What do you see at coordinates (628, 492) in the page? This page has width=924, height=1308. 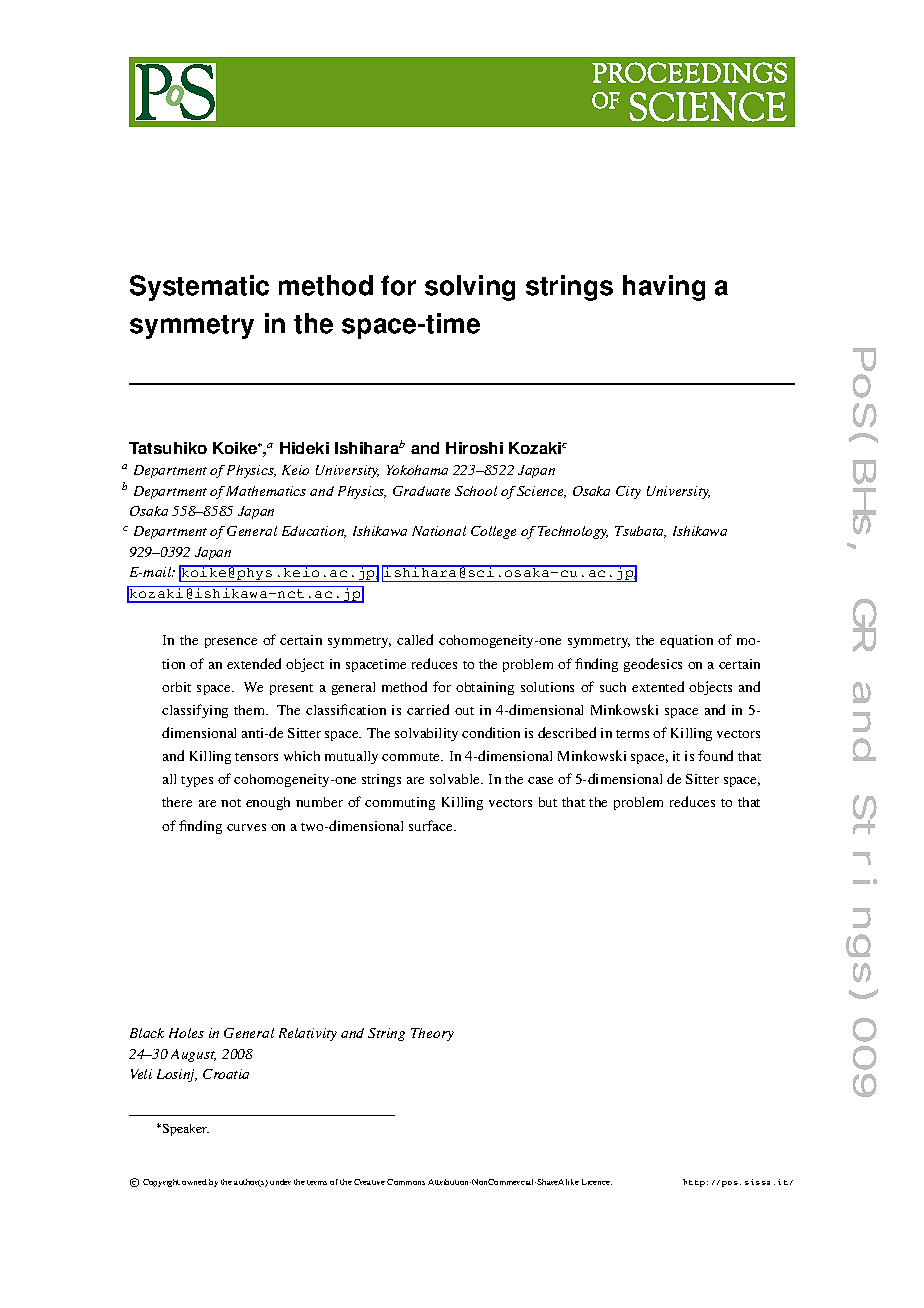 I see `City` at bounding box center [628, 492].
